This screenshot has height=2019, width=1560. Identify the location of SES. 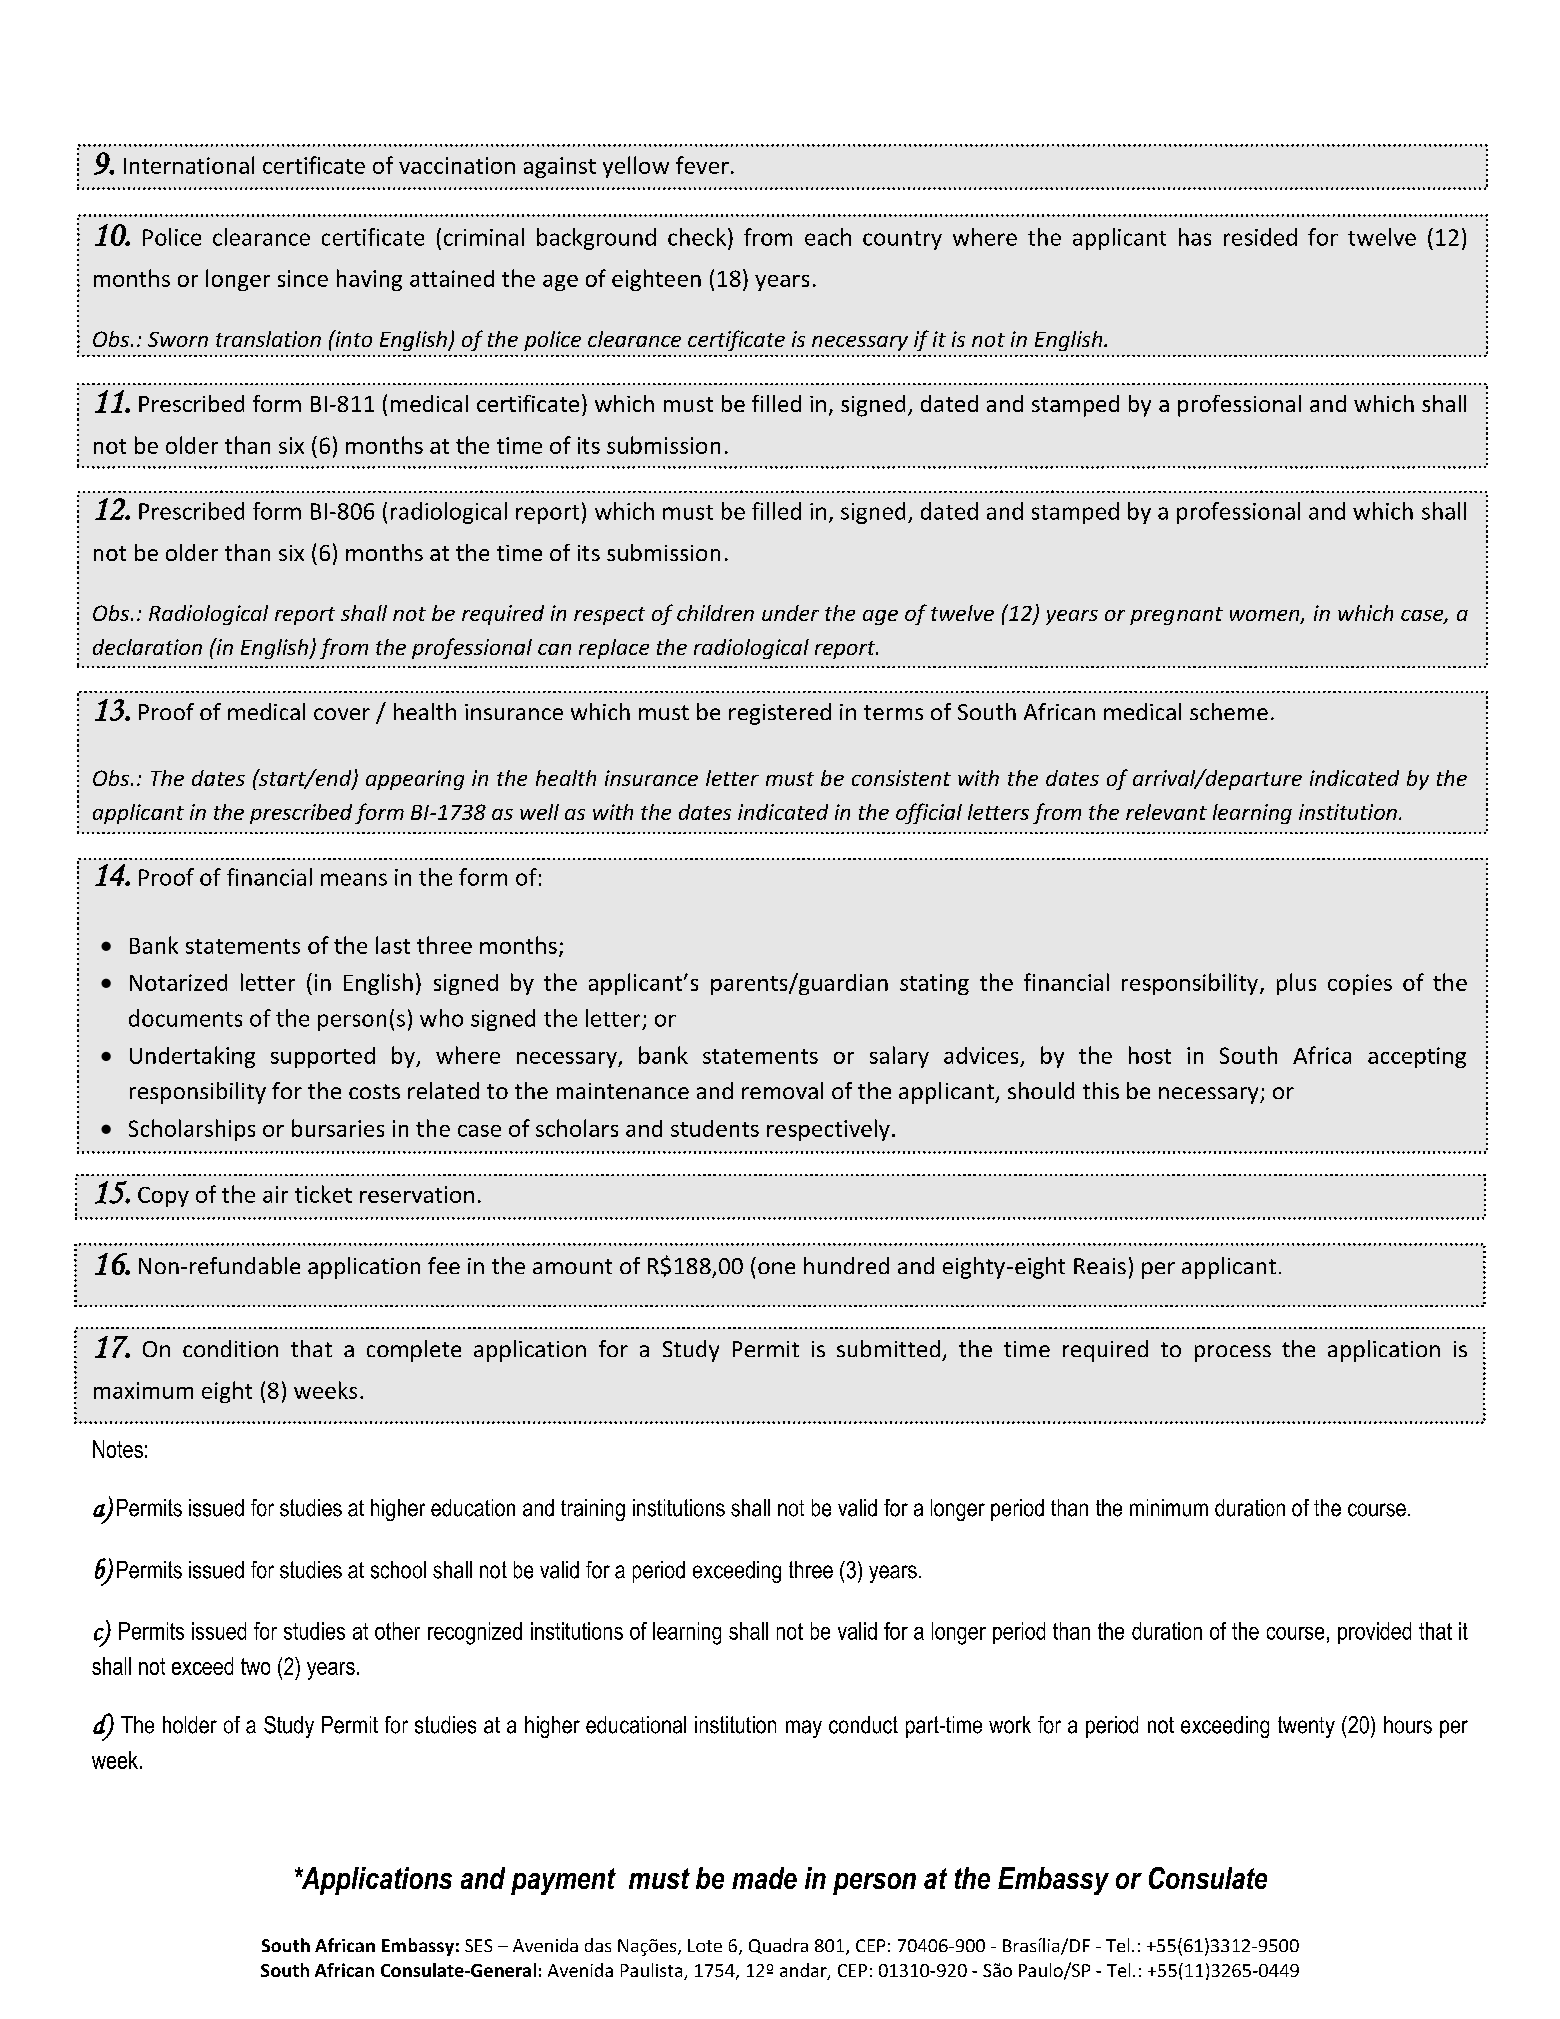
(478, 1945).
